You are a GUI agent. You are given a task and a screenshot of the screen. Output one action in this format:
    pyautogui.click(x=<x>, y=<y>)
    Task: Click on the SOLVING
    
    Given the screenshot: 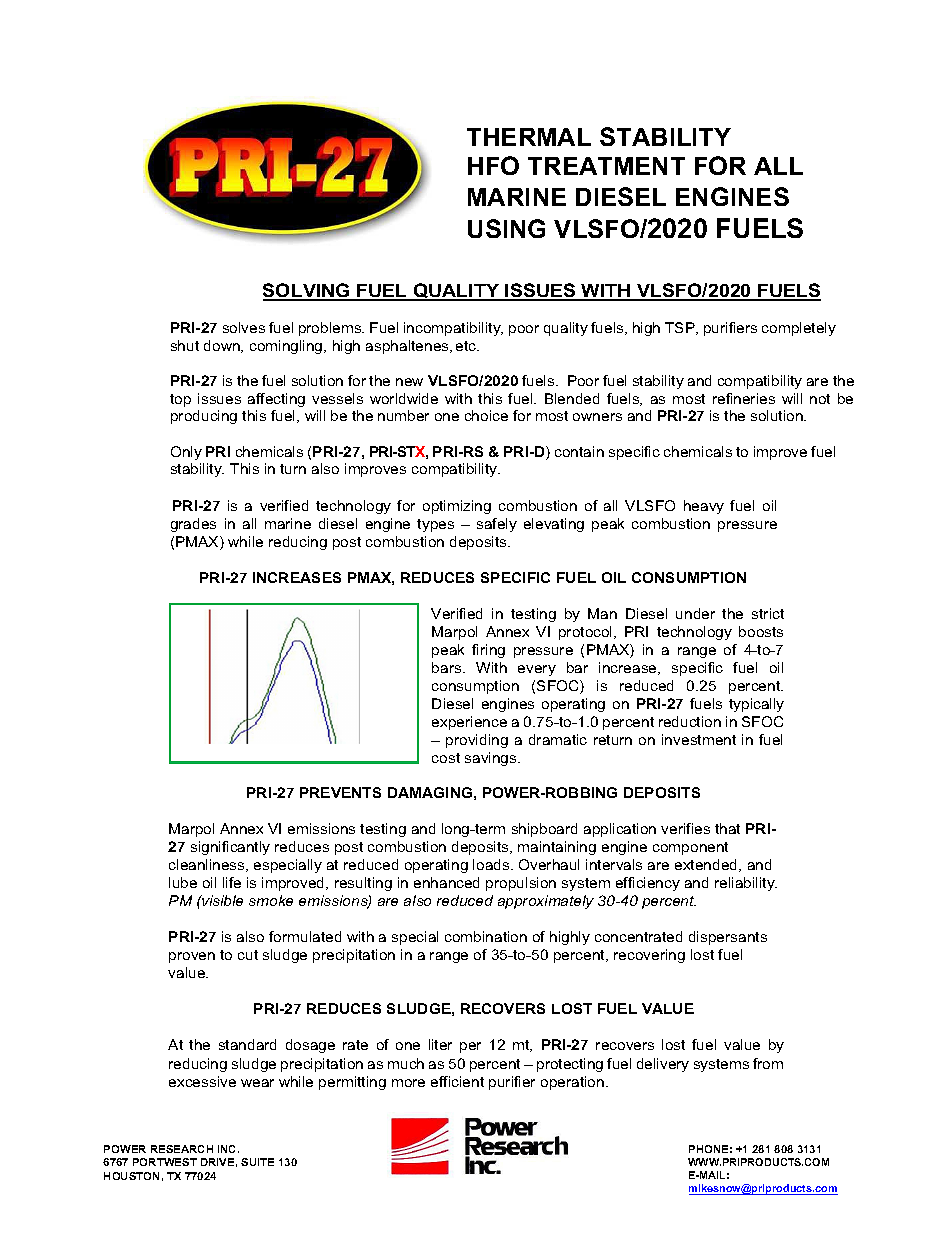 What is the action you would take?
    pyautogui.click(x=307, y=291)
